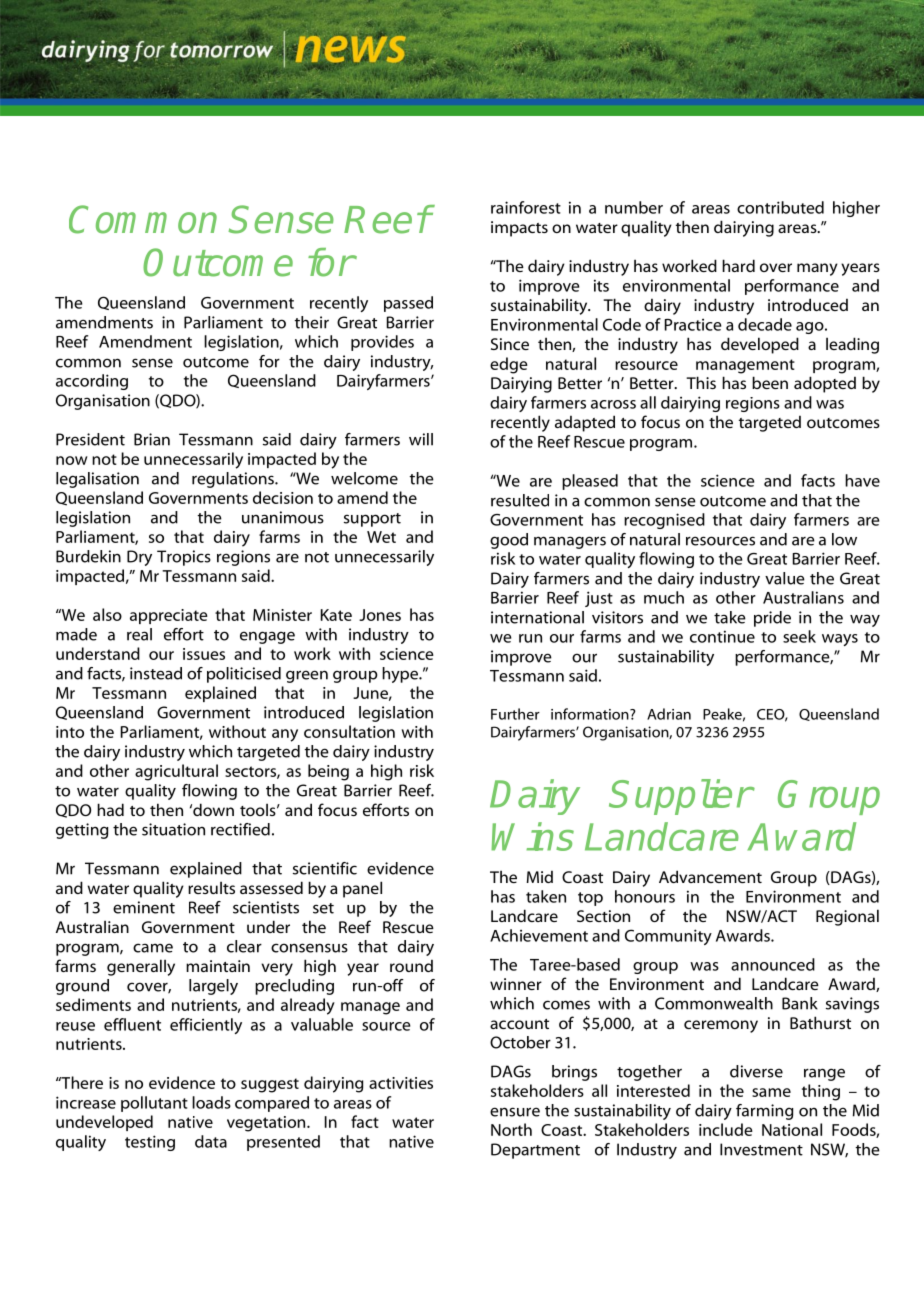 This image has width=924, height=1309. What do you see at coordinates (780, 207) in the image?
I see `contributed` at bounding box center [780, 207].
